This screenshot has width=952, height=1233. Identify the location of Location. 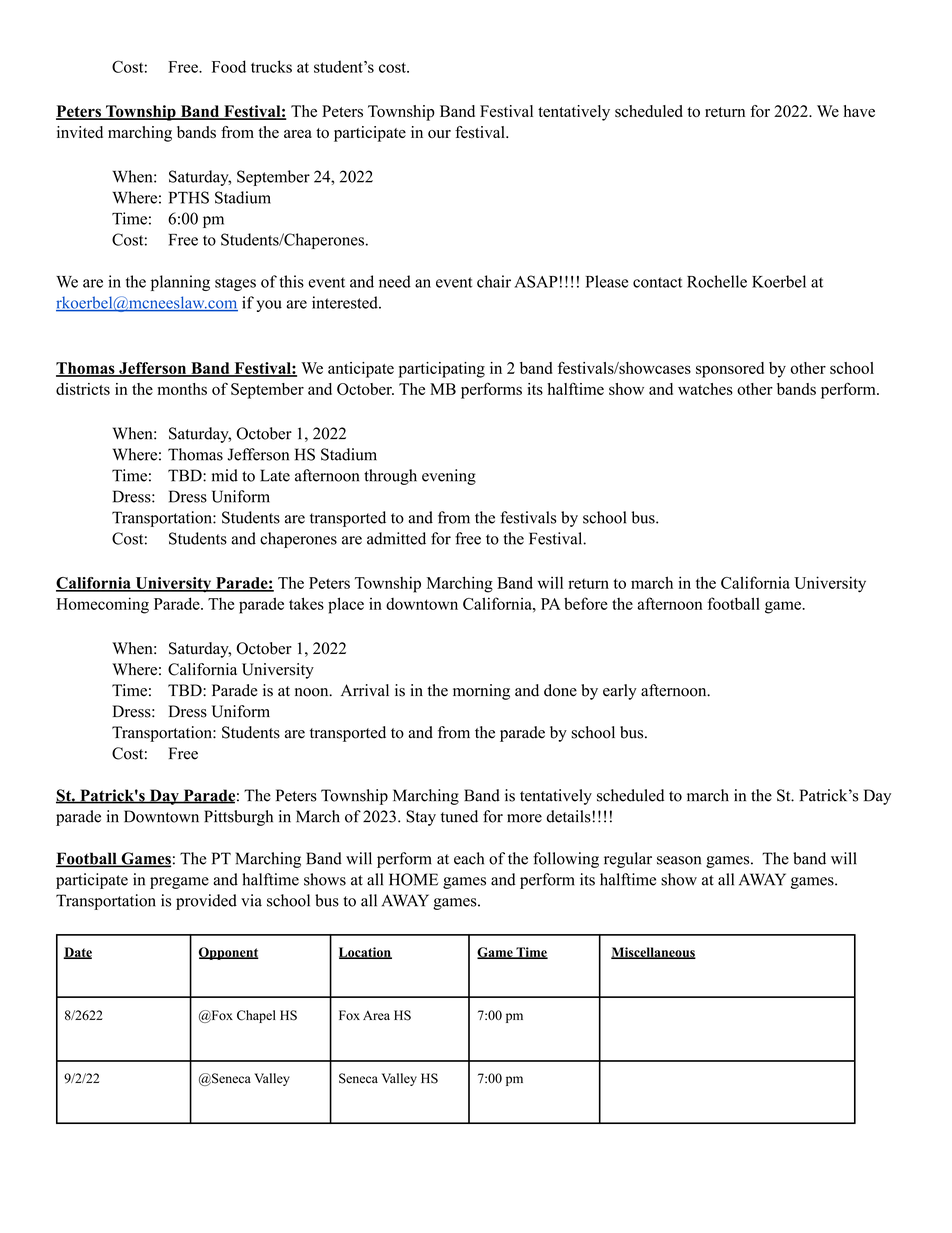
(365, 953).
